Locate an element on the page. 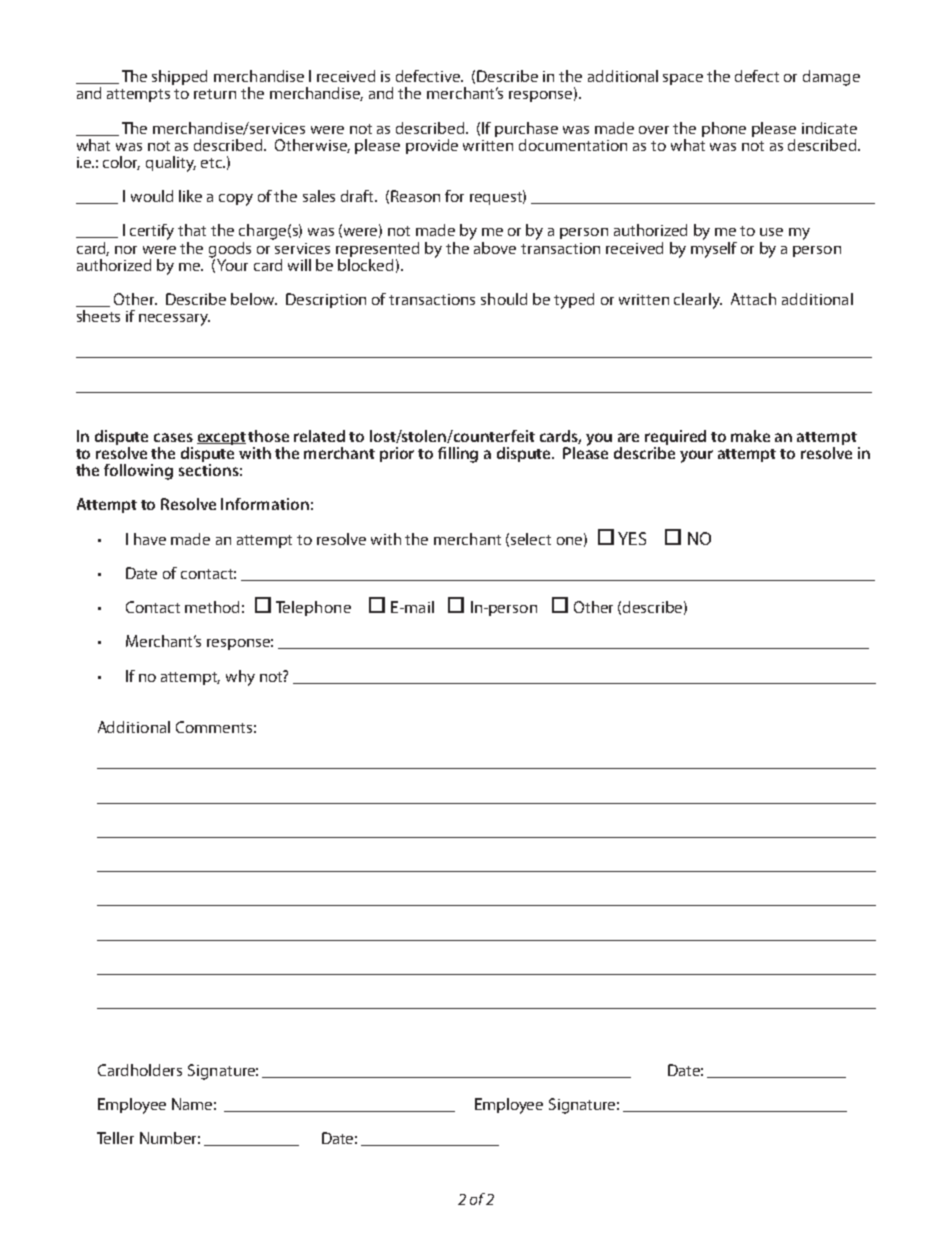 The image size is (952, 1233). why is located at coordinates (240, 678).
